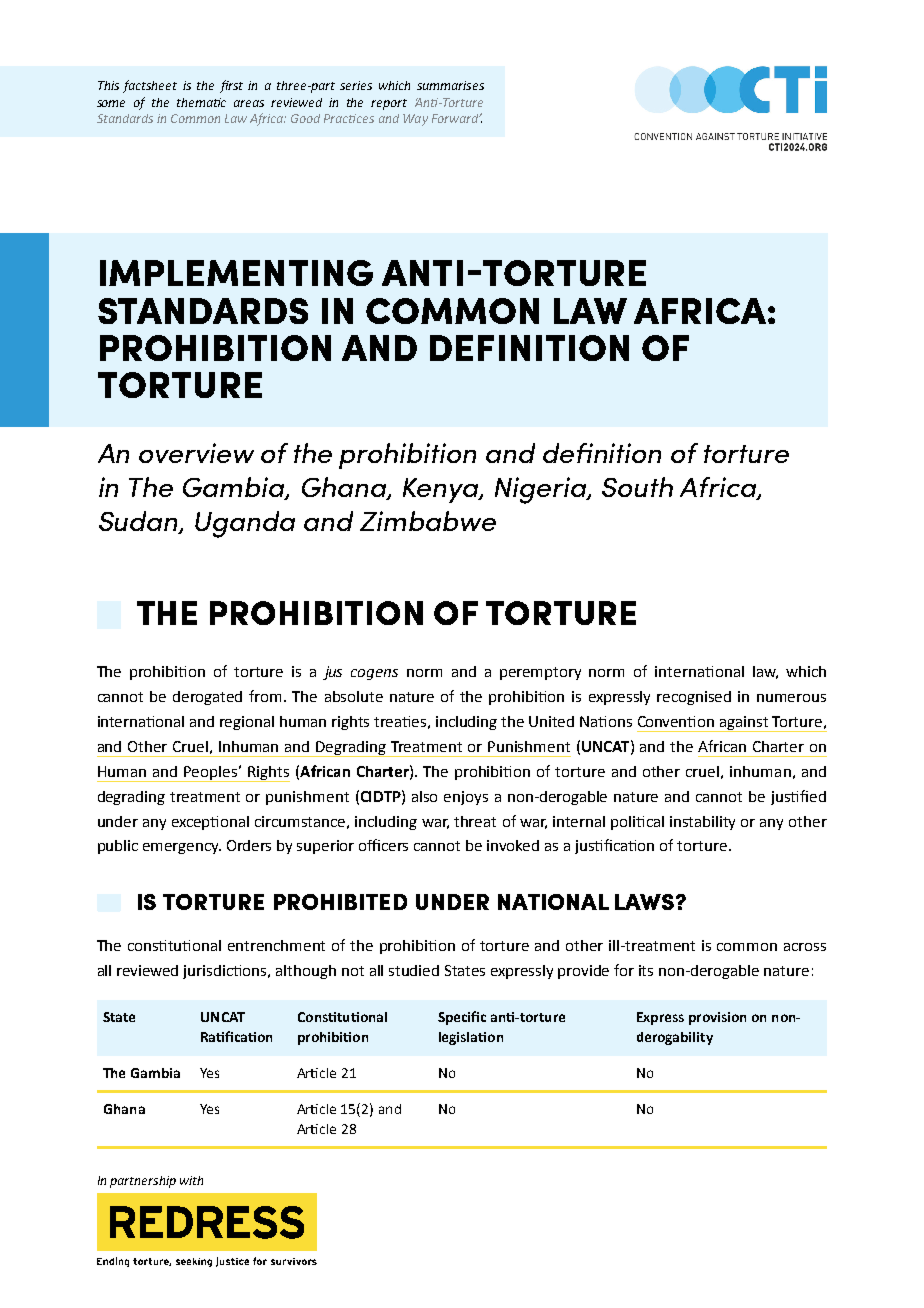  What do you see at coordinates (201, 102) in the screenshot?
I see `thematic` at bounding box center [201, 102].
